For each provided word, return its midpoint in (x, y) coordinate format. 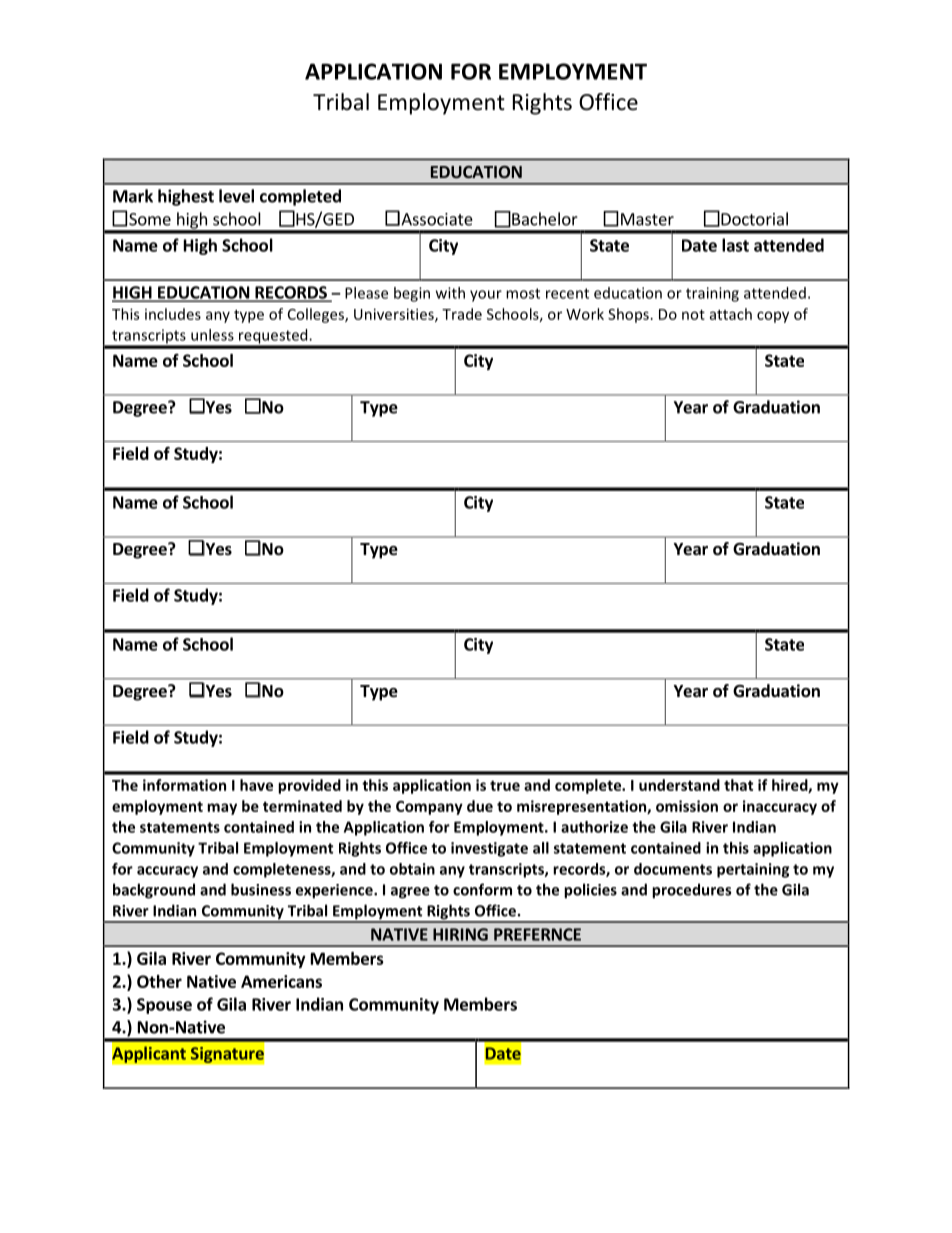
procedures (691, 891)
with (450, 293)
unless (212, 335)
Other (159, 981)
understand (679, 785)
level (236, 196)
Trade (462, 314)
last (735, 245)
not (693, 315)
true (505, 785)
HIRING (460, 934)
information (184, 785)
